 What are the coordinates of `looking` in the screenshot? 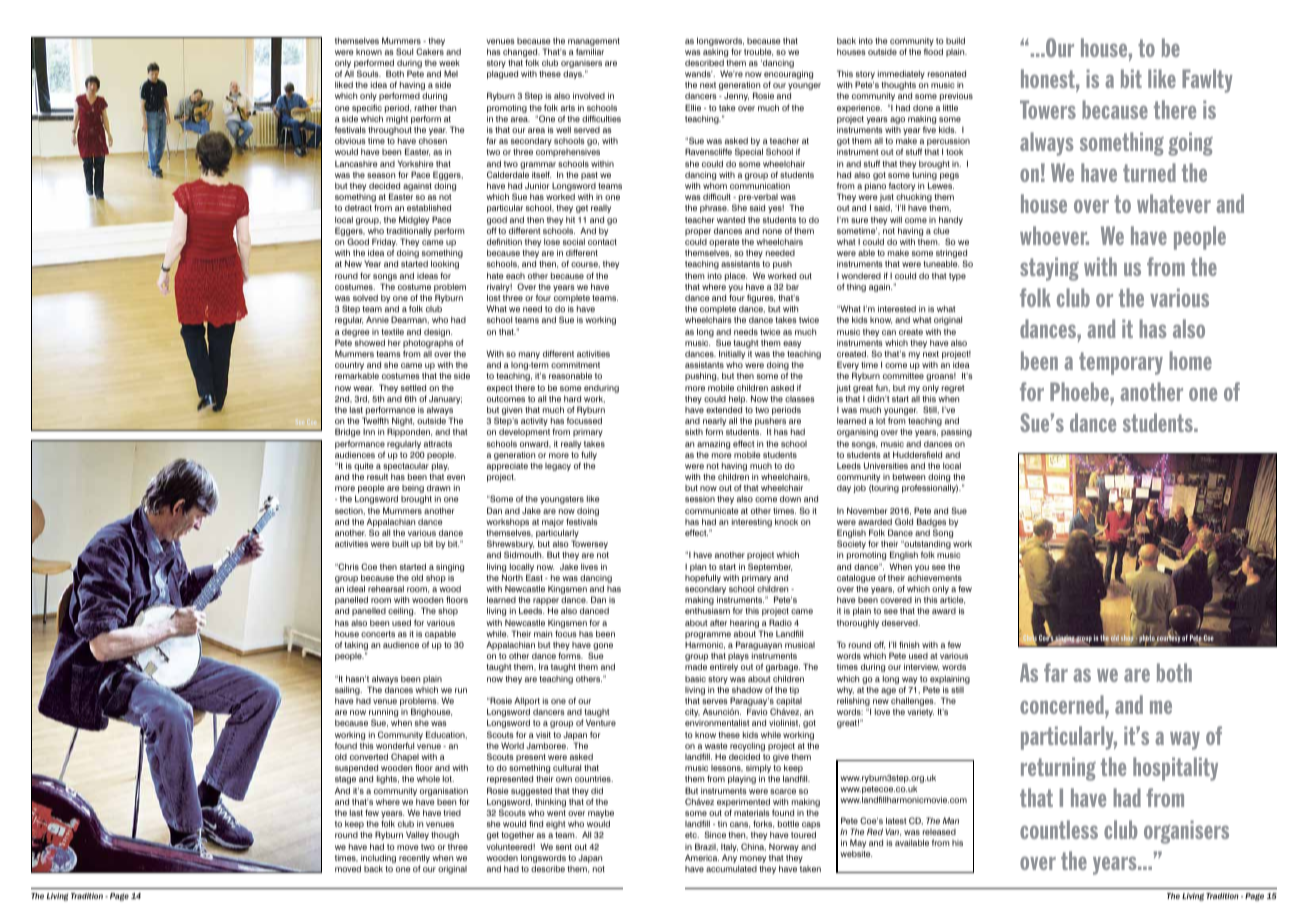 It's located at (445, 264).
